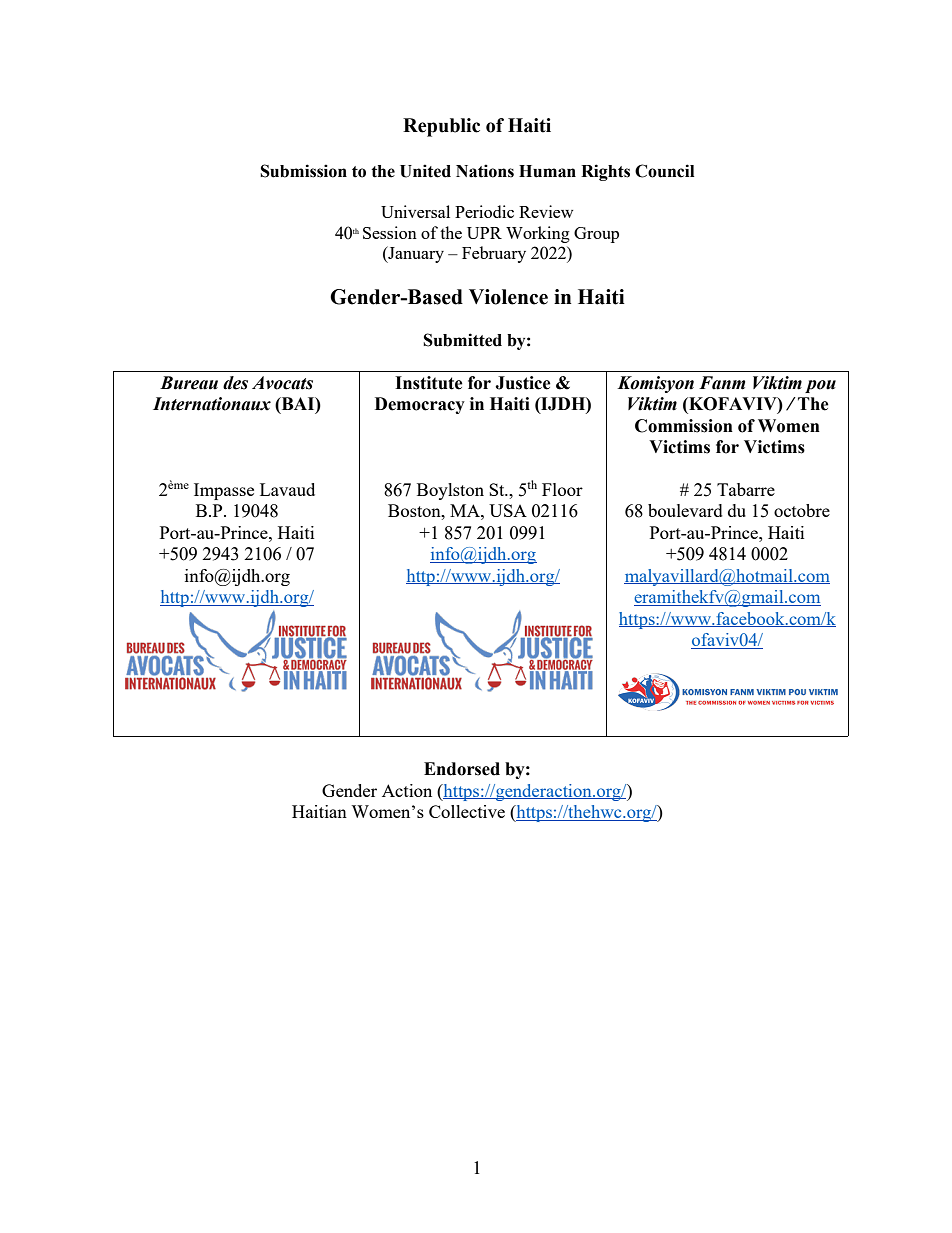  What do you see at coordinates (224, 491) in the screenshot?
I see `Impasse` at bounding box center [224, 491].
